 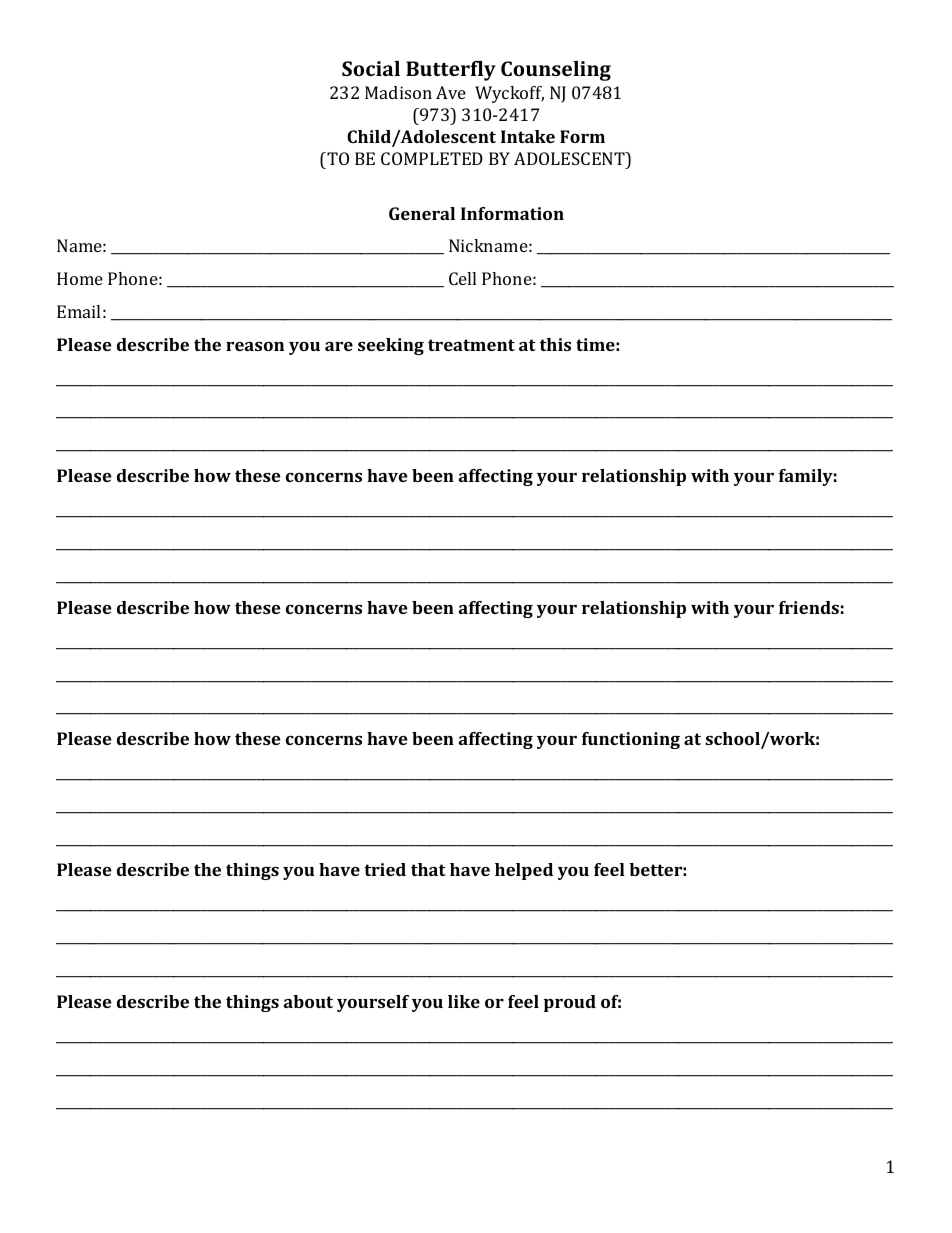 What do you see at coordinates (555, 344) in the screenshot?
I see `this` at bounding box center [555, 344].
